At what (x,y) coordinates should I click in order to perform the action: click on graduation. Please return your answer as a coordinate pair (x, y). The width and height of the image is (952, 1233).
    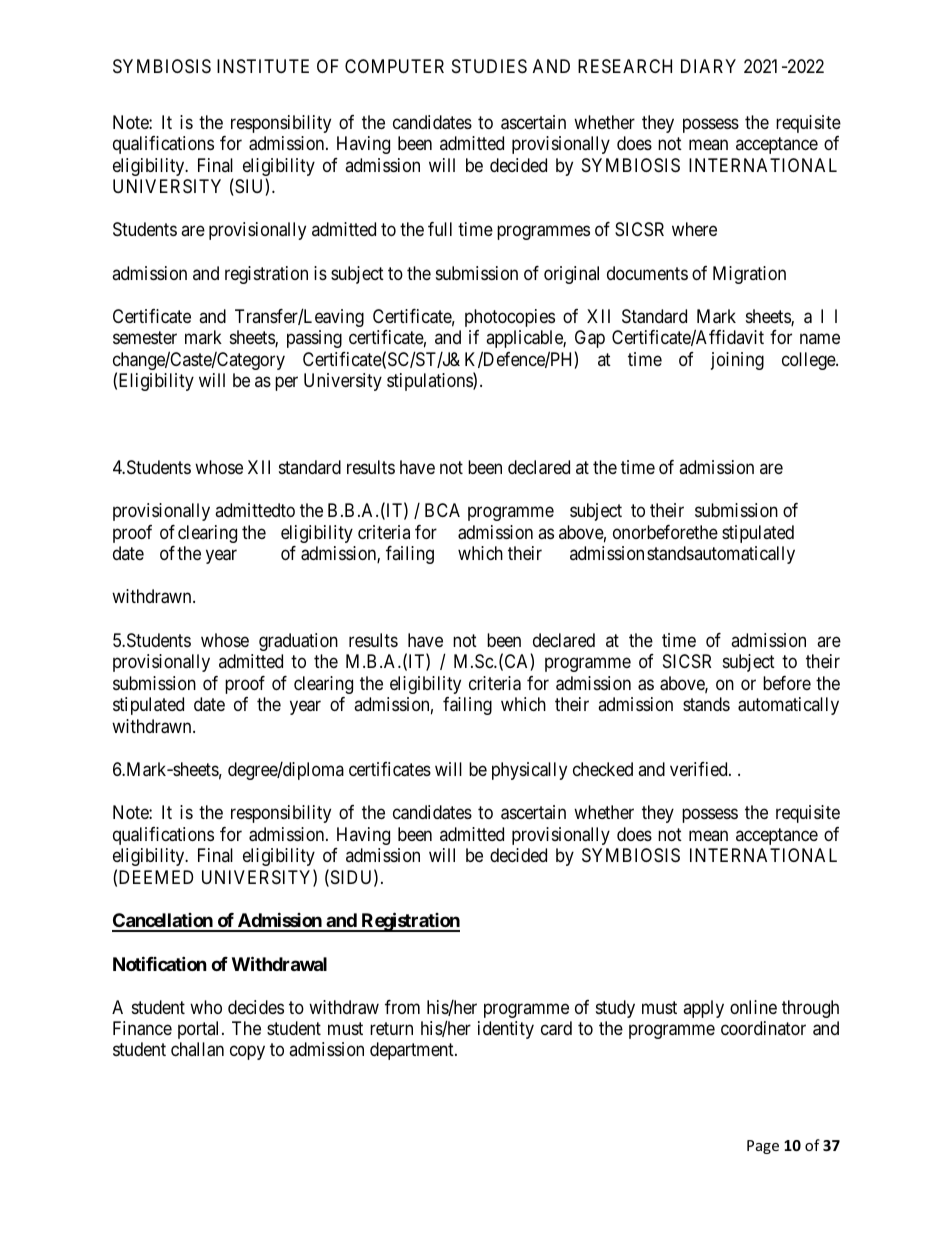
    Looking at the image, I should click on (298, 642).
